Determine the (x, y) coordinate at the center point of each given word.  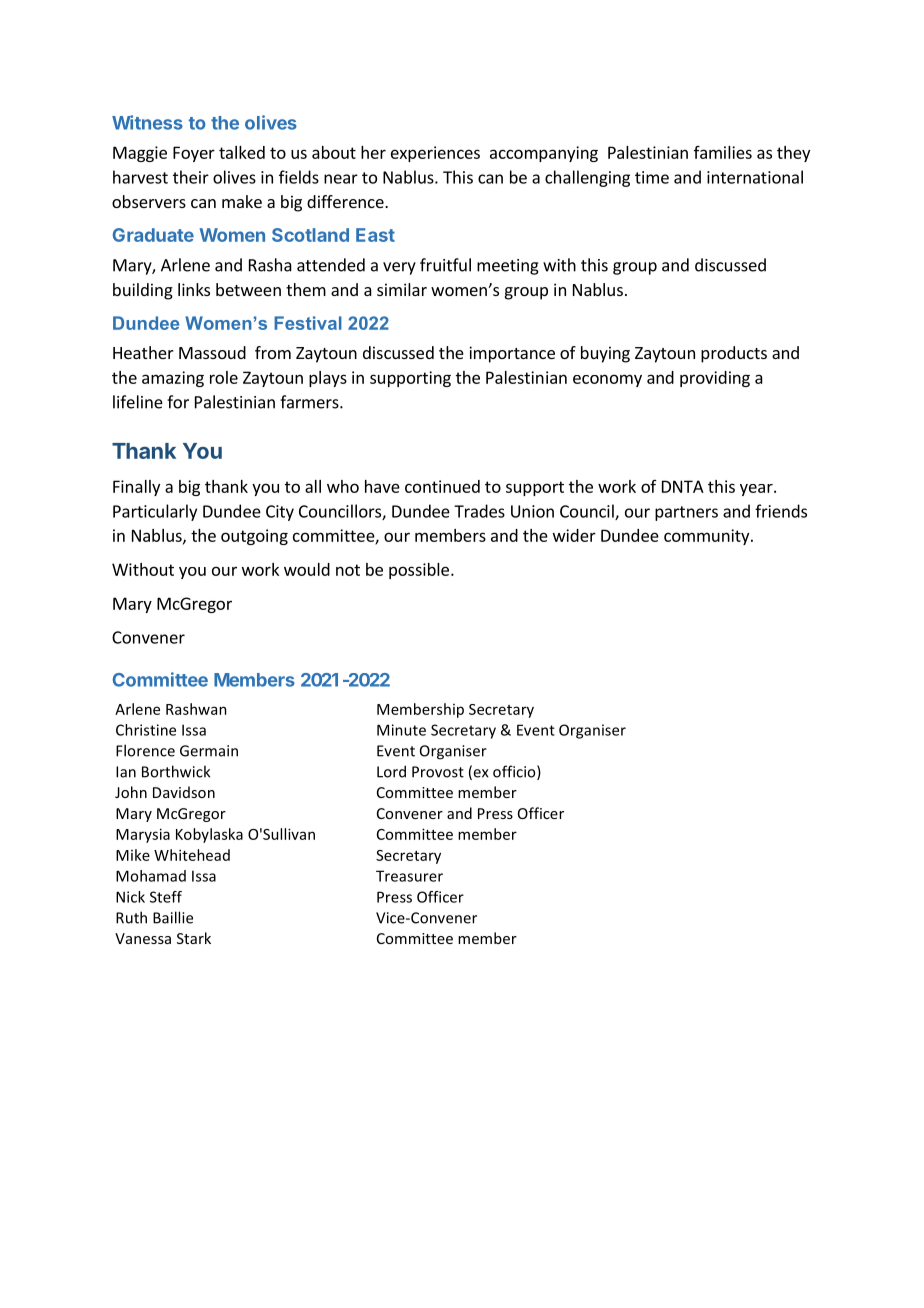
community (708, 537)
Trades (479, 511)
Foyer (194, 154)
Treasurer (409, 876)
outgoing (254, 537)
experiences (435, 154)
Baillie (173, 917)
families (723, 152)
